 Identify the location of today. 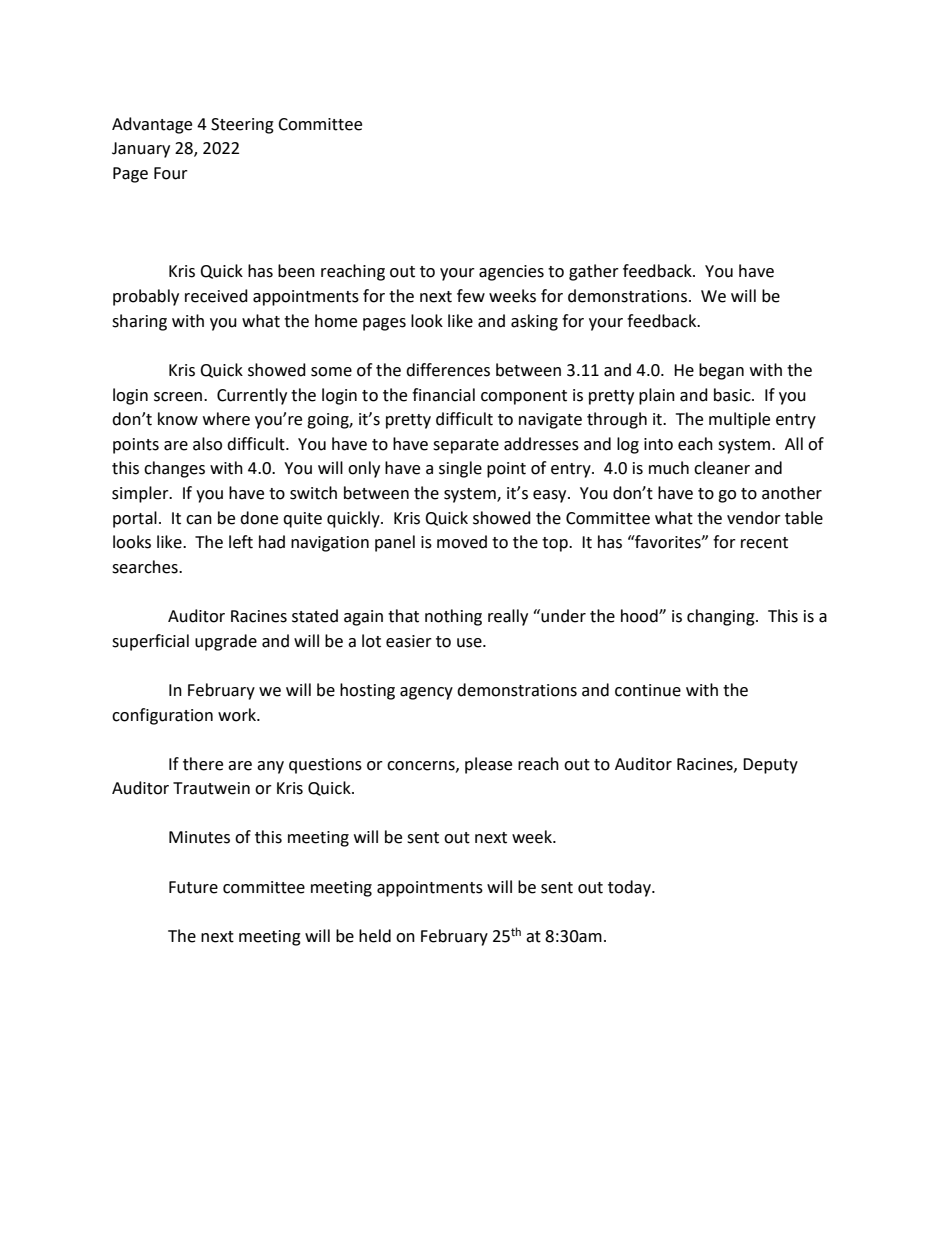
(630, 888).
